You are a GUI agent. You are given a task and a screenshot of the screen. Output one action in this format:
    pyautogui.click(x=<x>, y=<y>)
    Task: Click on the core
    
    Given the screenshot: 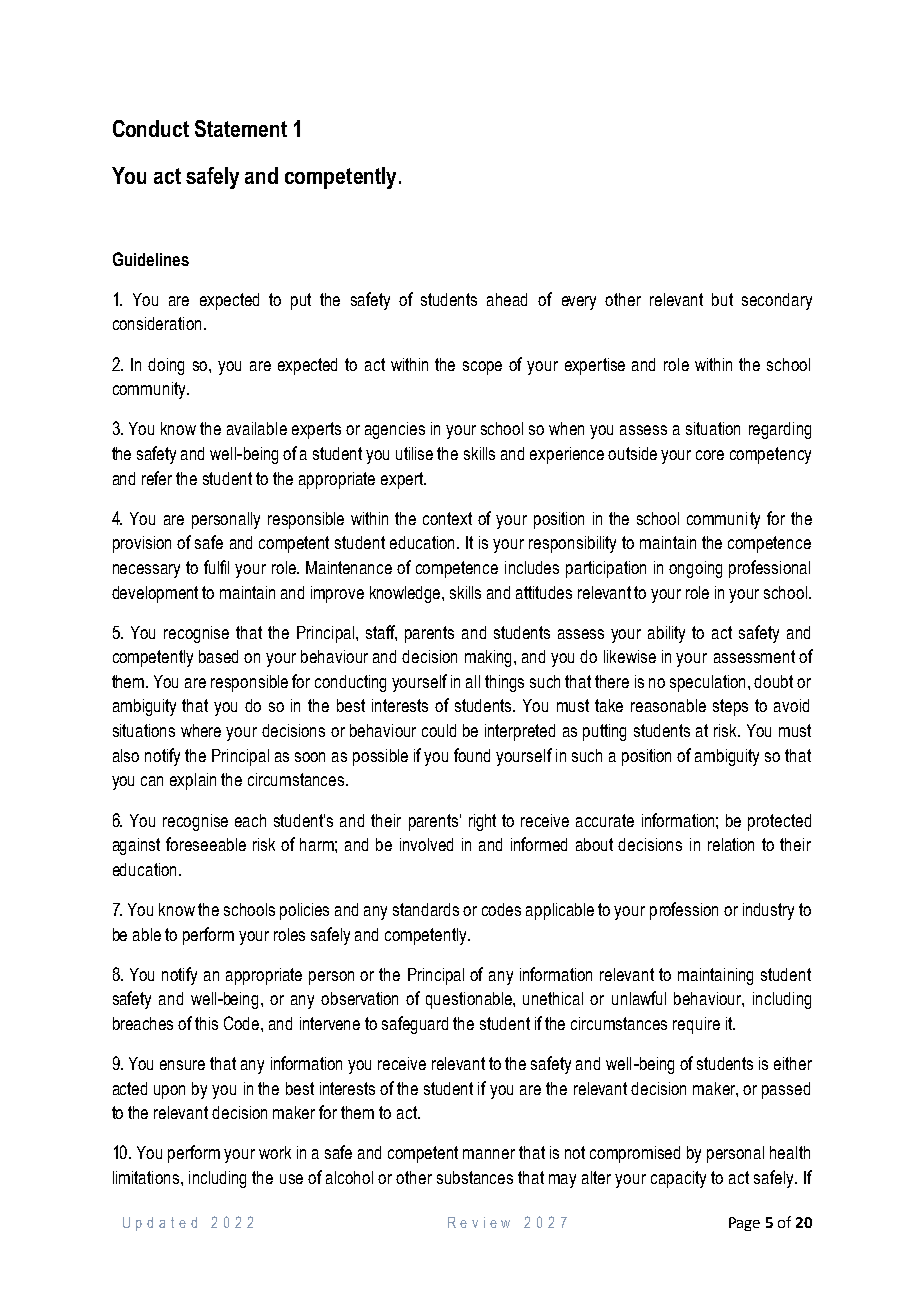 What is the action you would take?
    pyautogui.click(x=710, y=455)
